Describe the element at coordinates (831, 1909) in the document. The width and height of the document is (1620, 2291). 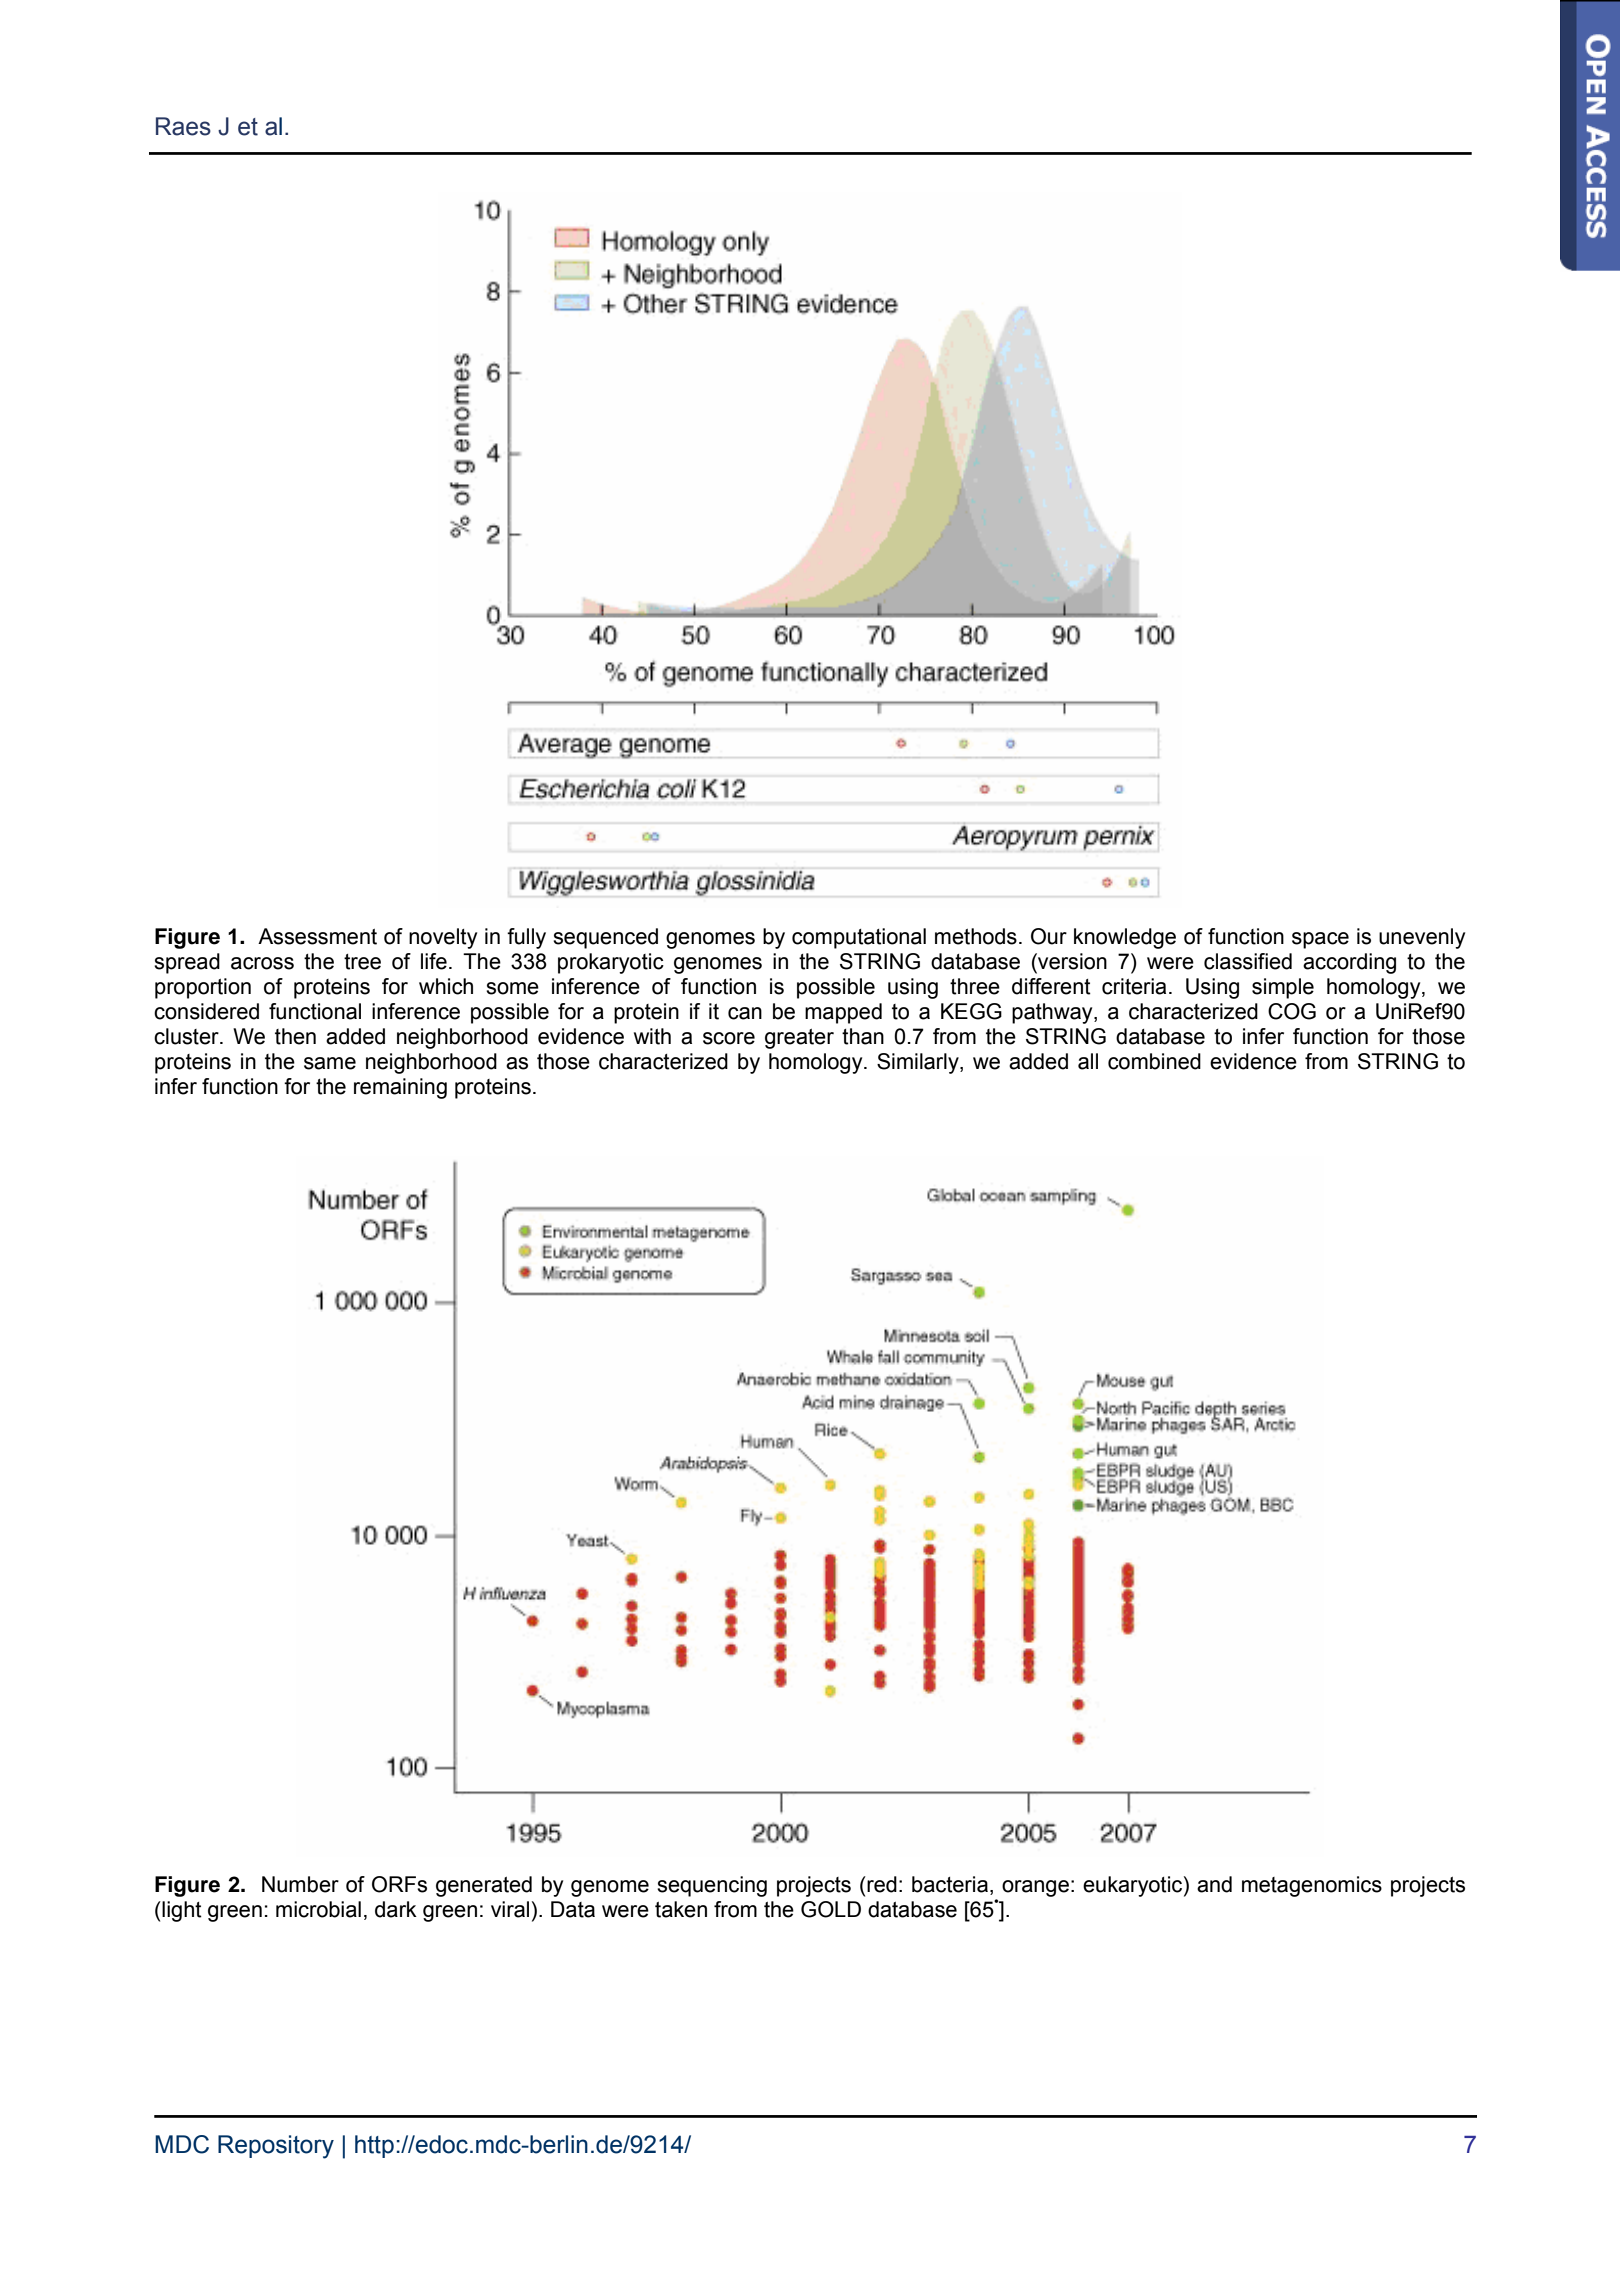
I see `GOLD` at that location.
